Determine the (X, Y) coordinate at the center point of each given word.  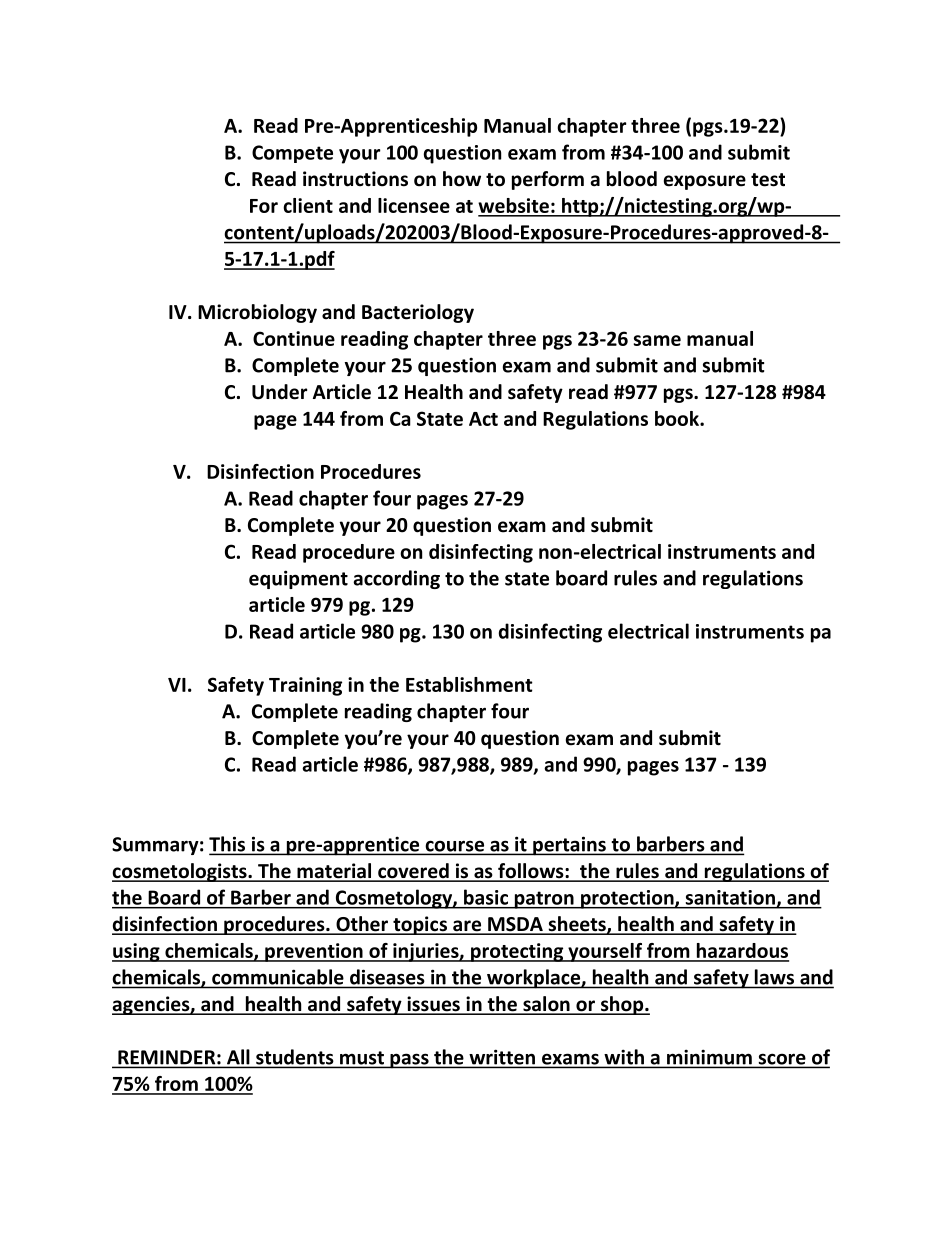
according (396, 579)
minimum (709, 1058)
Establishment (469, 684)
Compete (292, 154)
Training (305, 686)
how (462, 179)
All (238, 1058)
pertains (569, 846)
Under (279, 392)
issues (433, 1005)
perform (548, 180)
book (678, 418)
